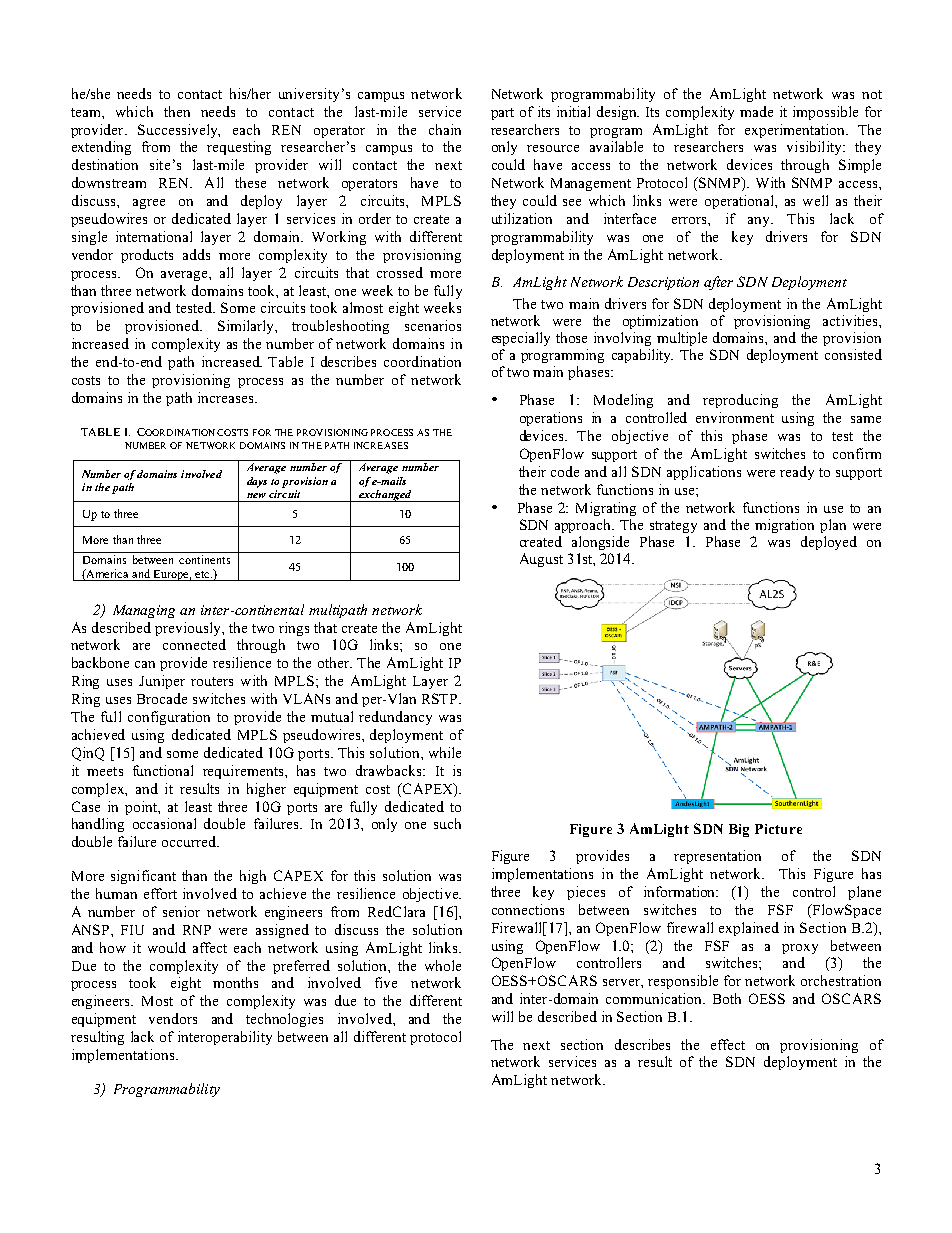  What do you see at coordinates (443, 965) in the screenshot?
I see `whole` at bounding box center [443, 965].
